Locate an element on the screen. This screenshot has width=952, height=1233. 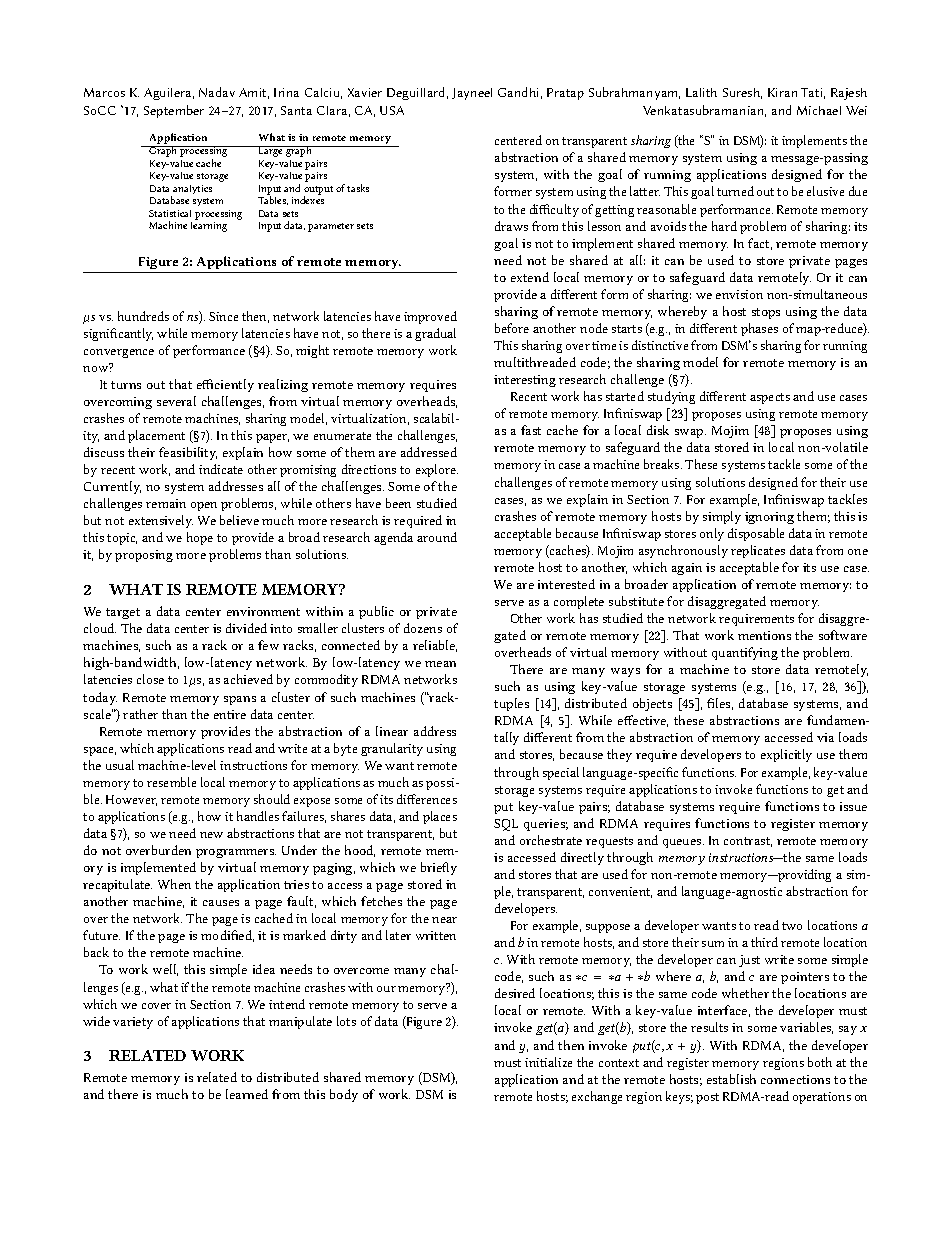
SQL is located at coordinates (506, 825).
